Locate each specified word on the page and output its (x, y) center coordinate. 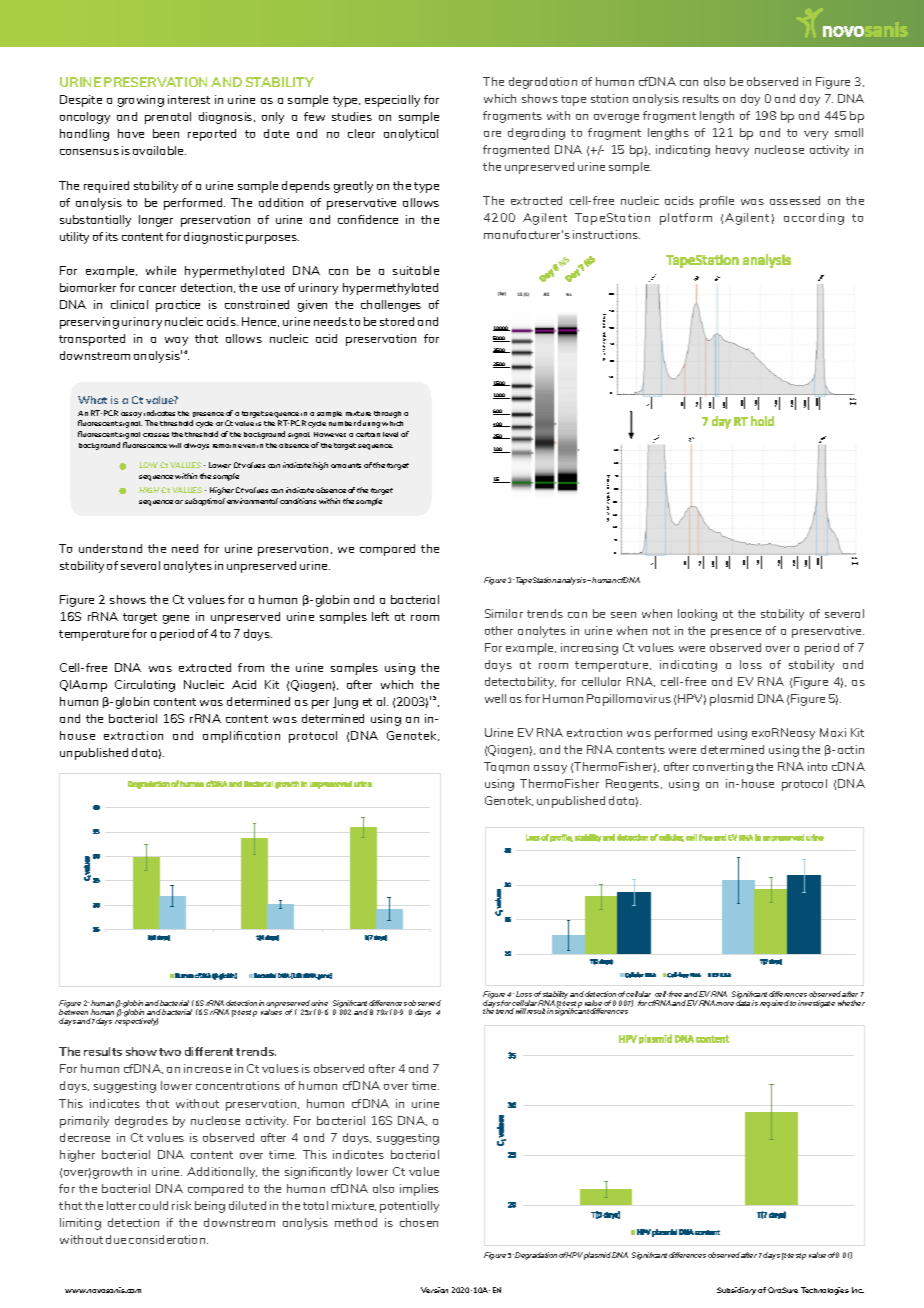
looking (697, 615)
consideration (168, 1239)
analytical (411, 135)
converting (723, 768)
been (166, 133)
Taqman (506, 768)
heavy (732, 151)
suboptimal (205, 502)
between (73, 1012)
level (390, 434)
